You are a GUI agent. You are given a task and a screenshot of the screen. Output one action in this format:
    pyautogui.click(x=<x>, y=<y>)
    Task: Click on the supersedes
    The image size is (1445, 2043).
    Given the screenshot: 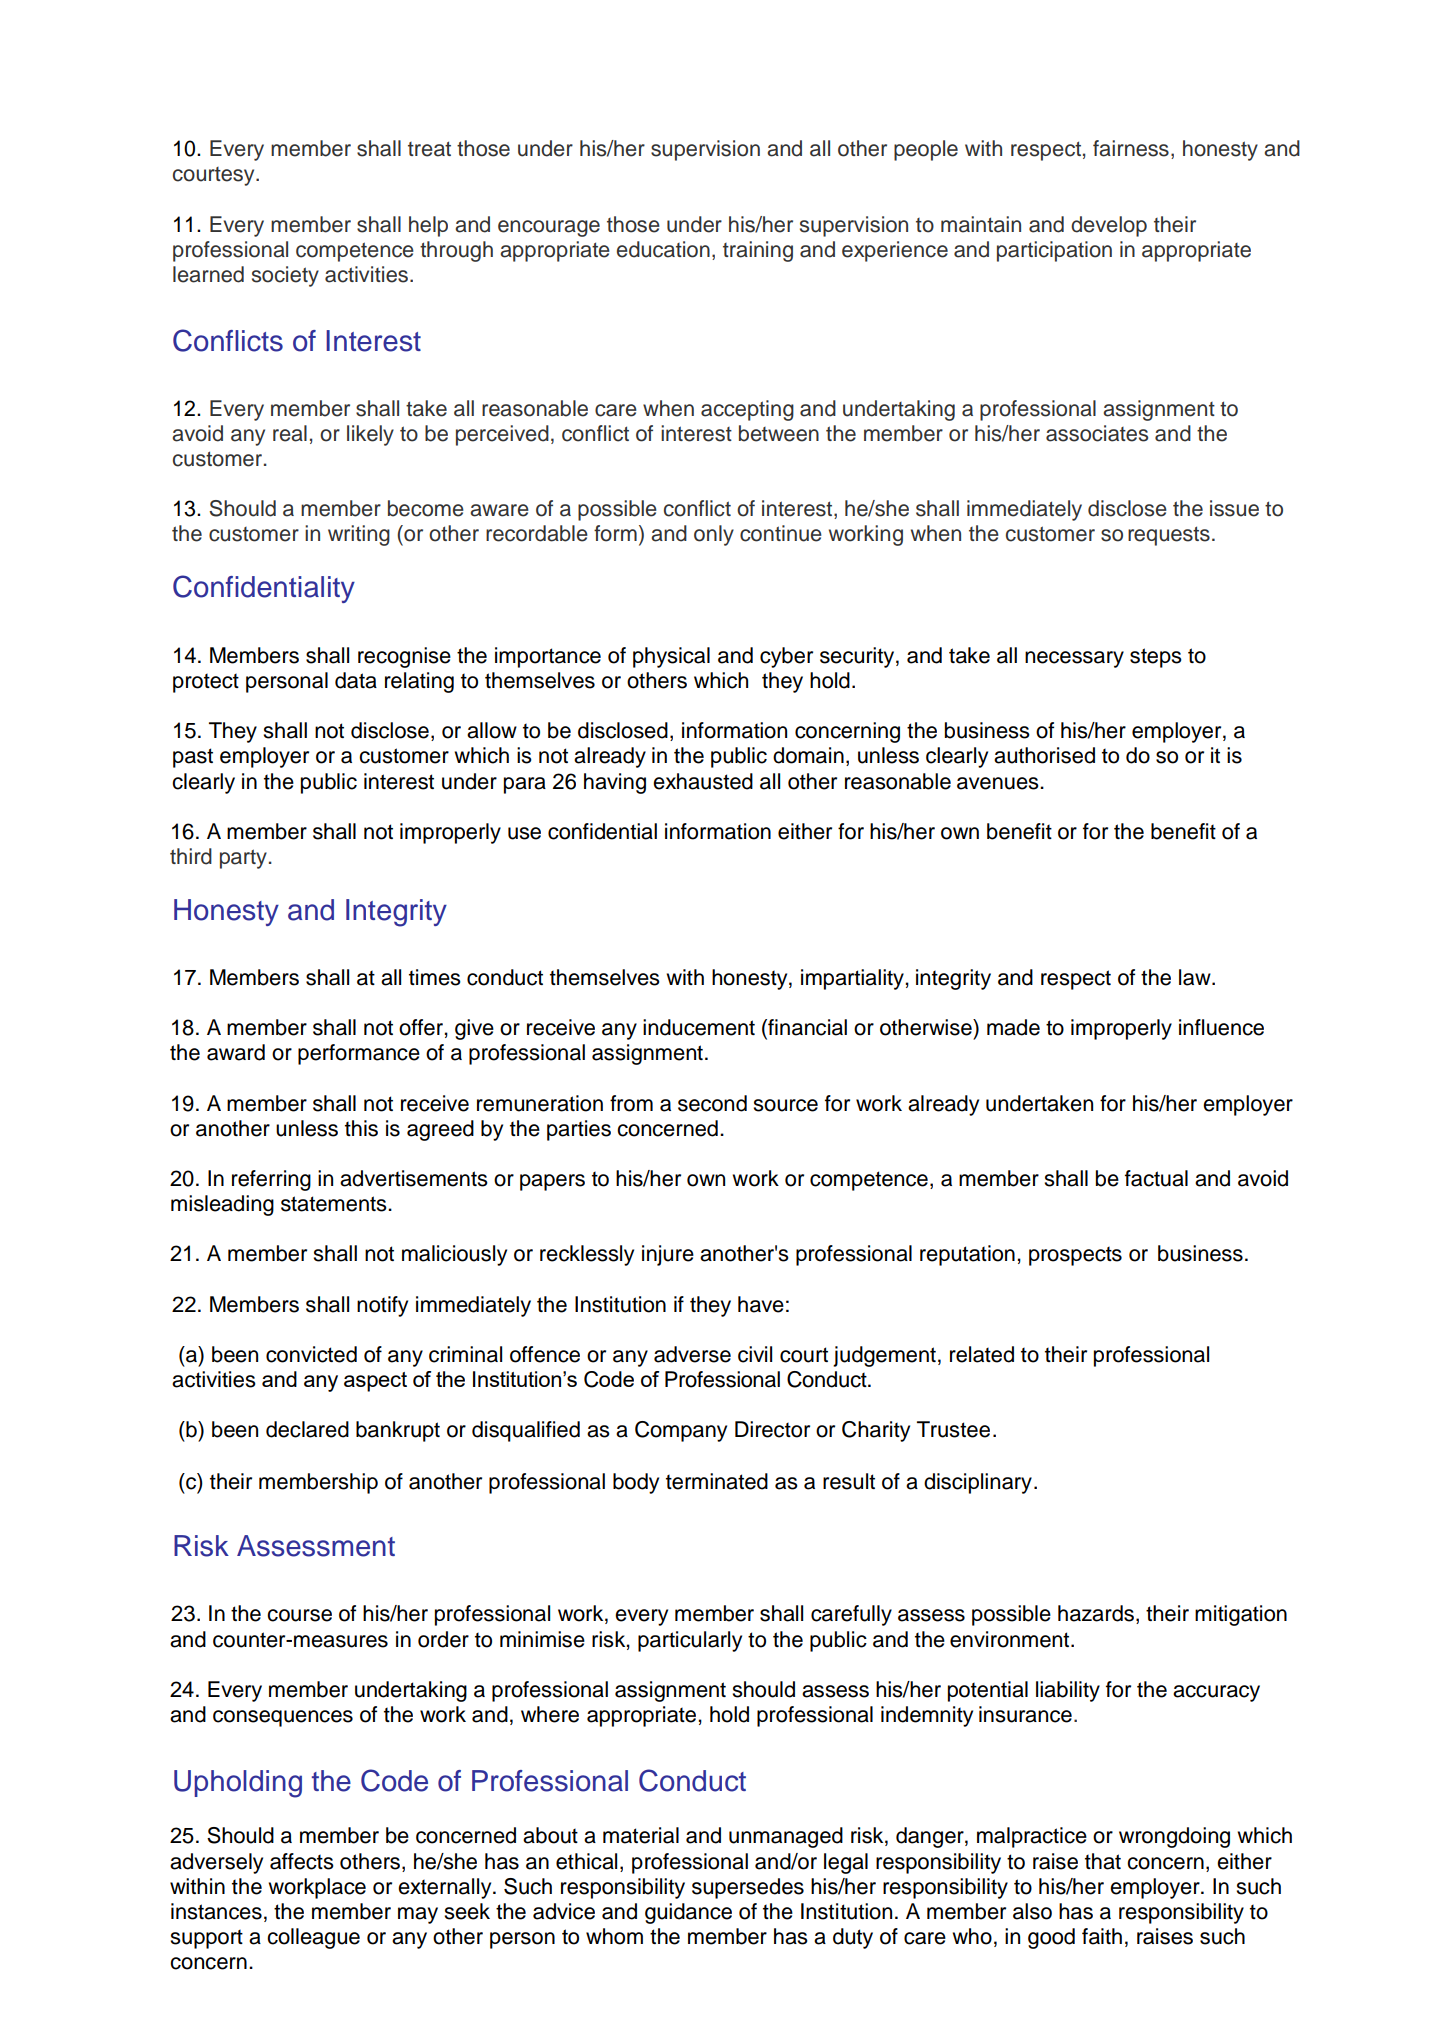 What is the action you would take?
    pyautogui.click(x=748, y=1888)
